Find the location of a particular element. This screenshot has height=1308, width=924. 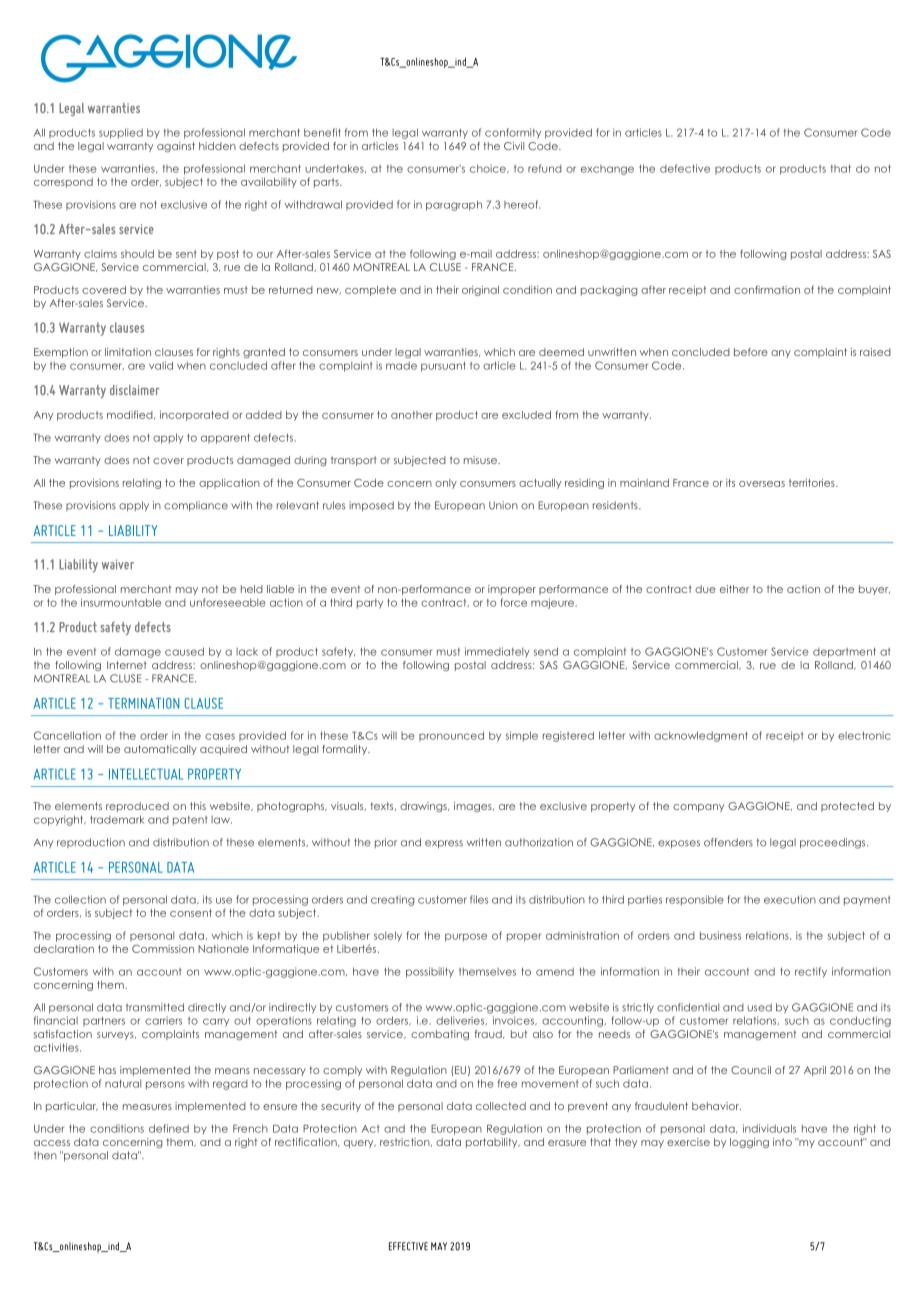

incorporated is located at coordinates (194, 416).
